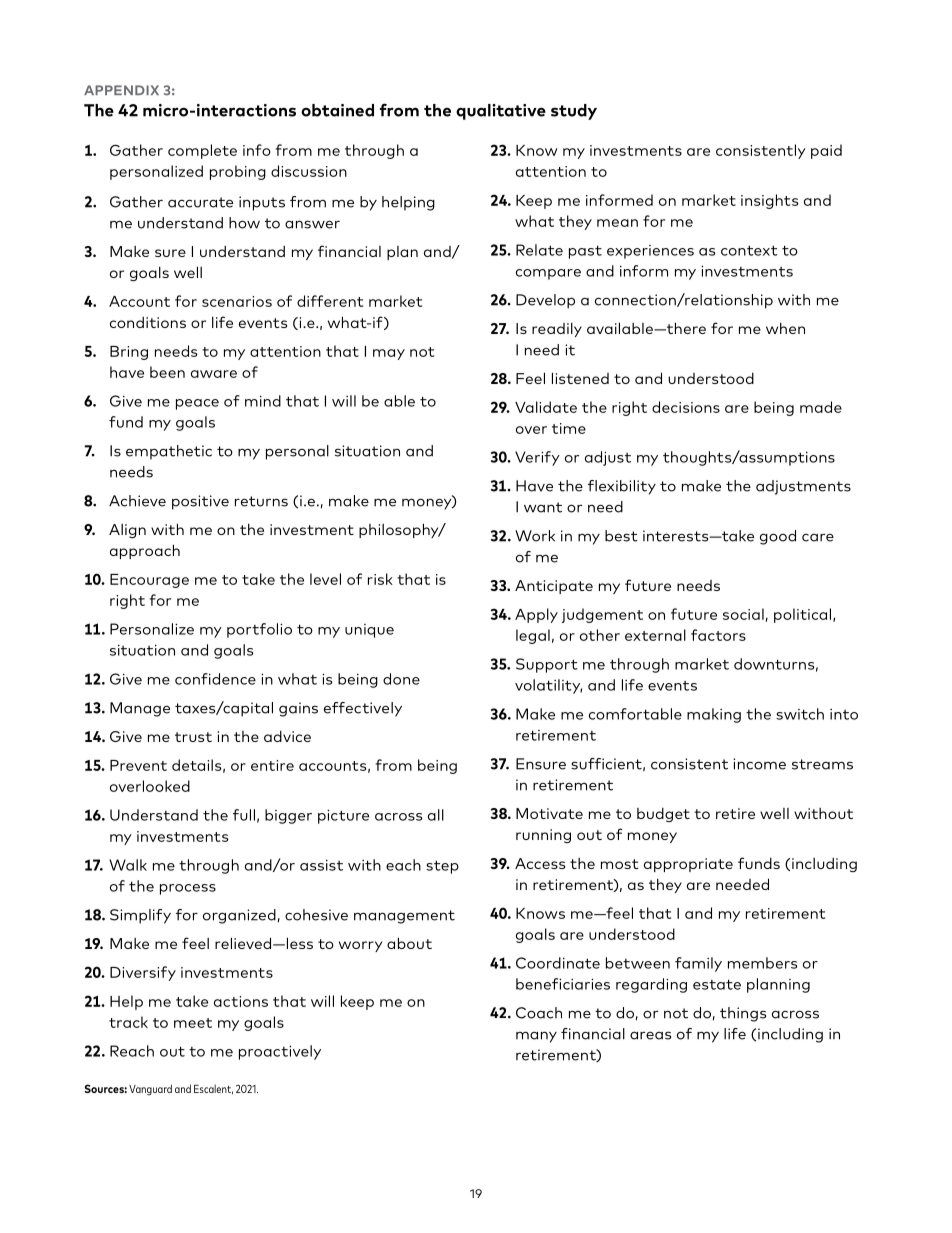 This screenshot has width=952, height=1233. I want to click on complete, so click(202, 151).
